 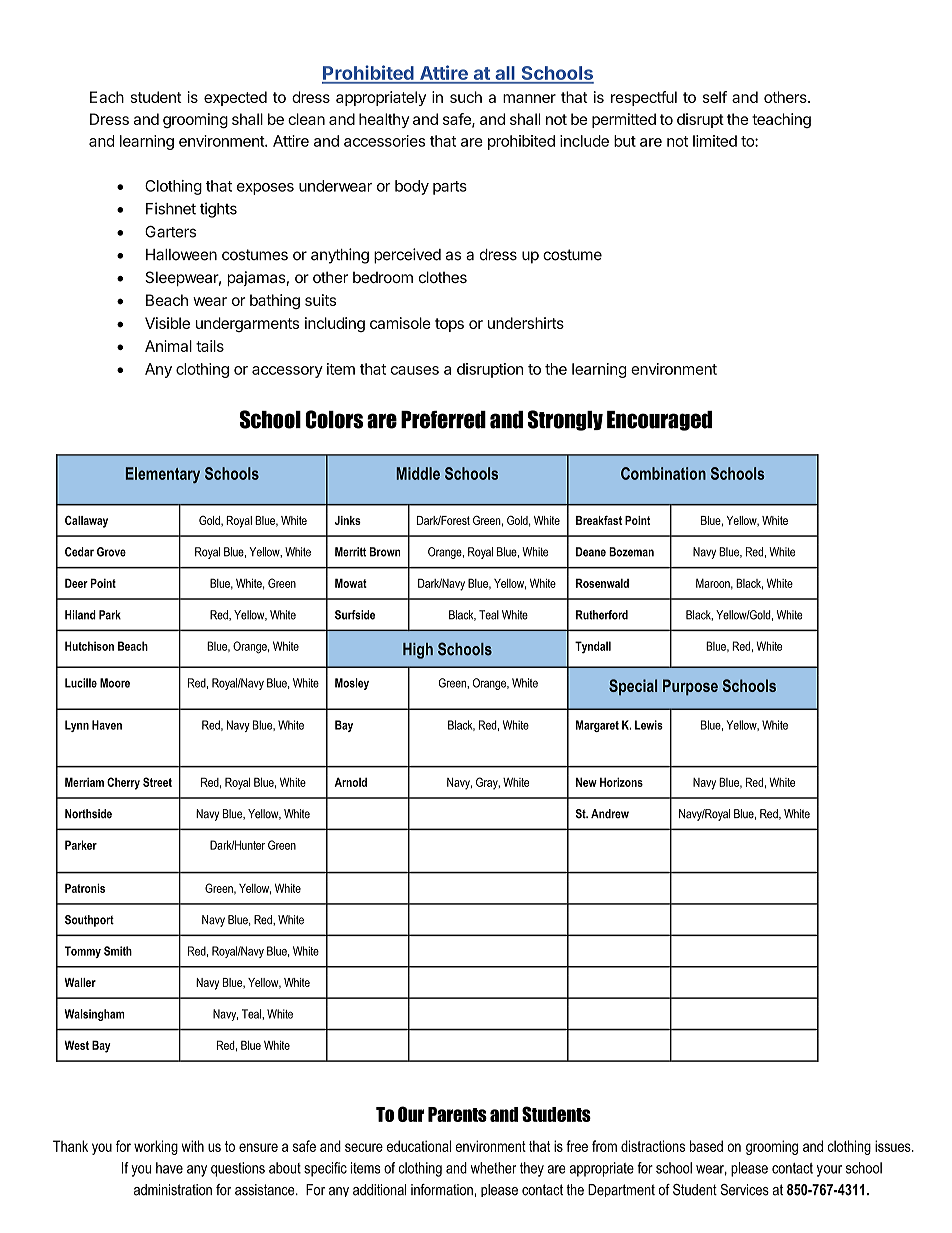 What do you see at coordinates (235, 98) in the page?
I see `expected` at bounding box center [235, 98].
